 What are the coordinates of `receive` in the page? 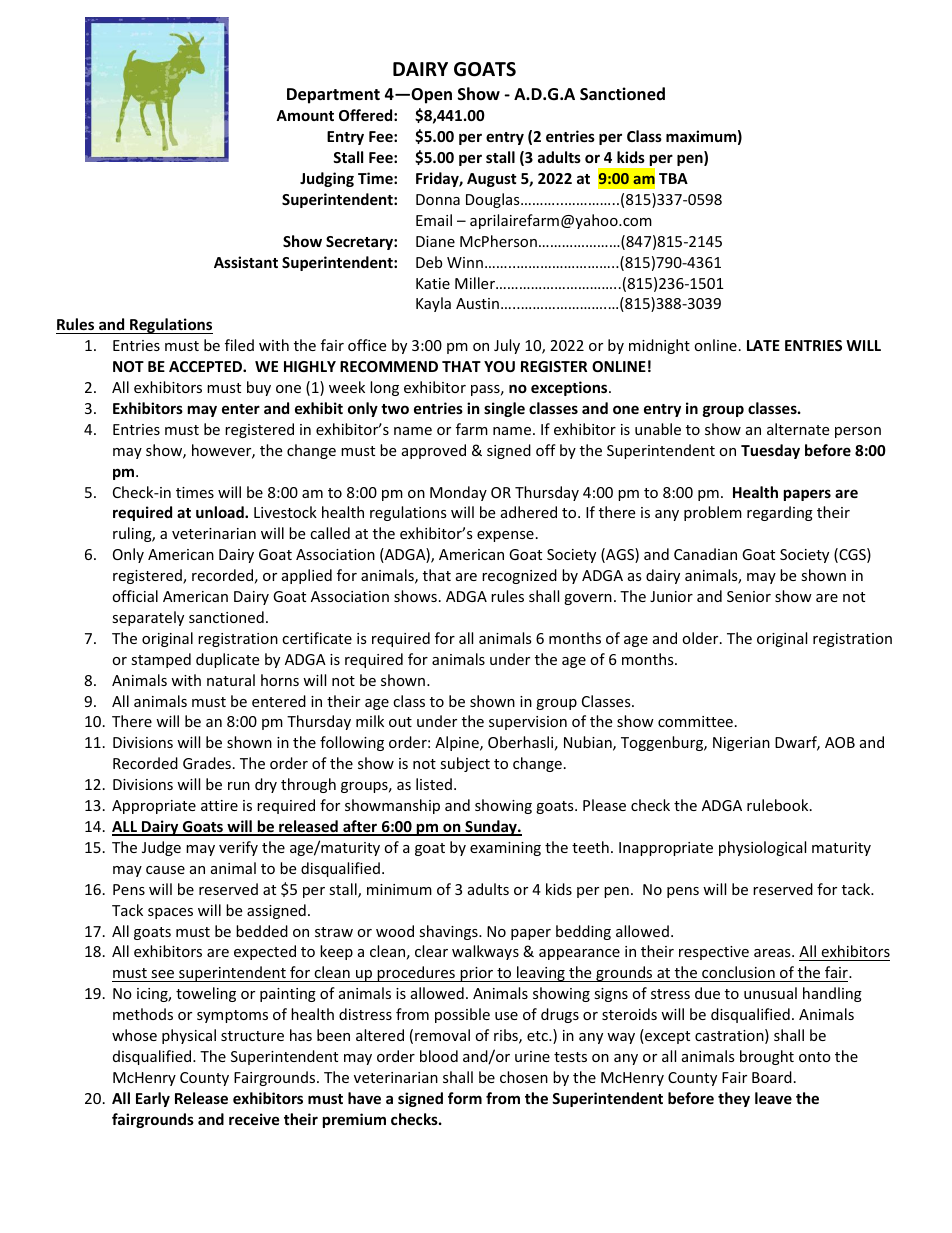 It's located at (254, 1119).
